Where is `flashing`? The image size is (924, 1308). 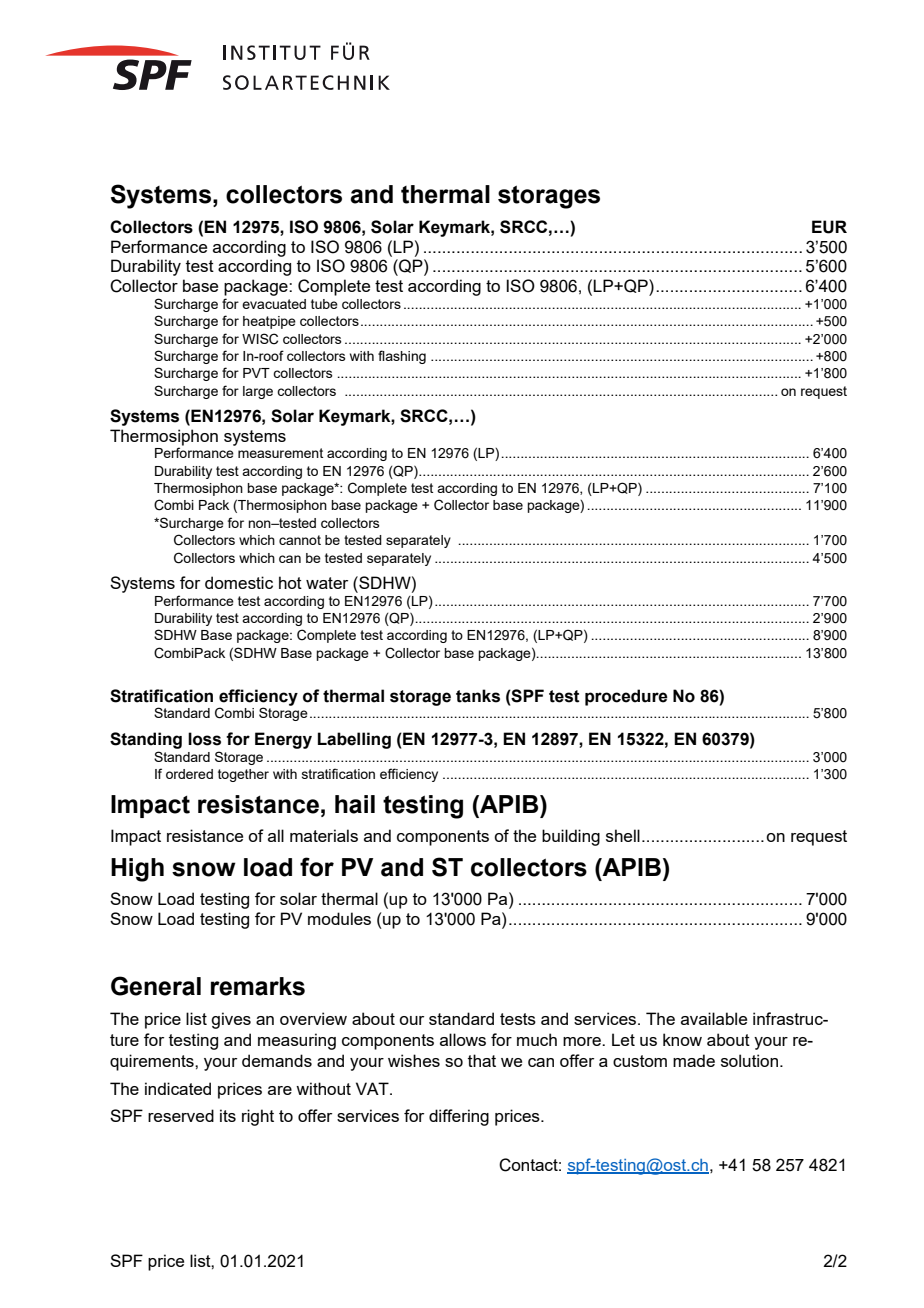
flashing is located at coordinates (402, 357).
